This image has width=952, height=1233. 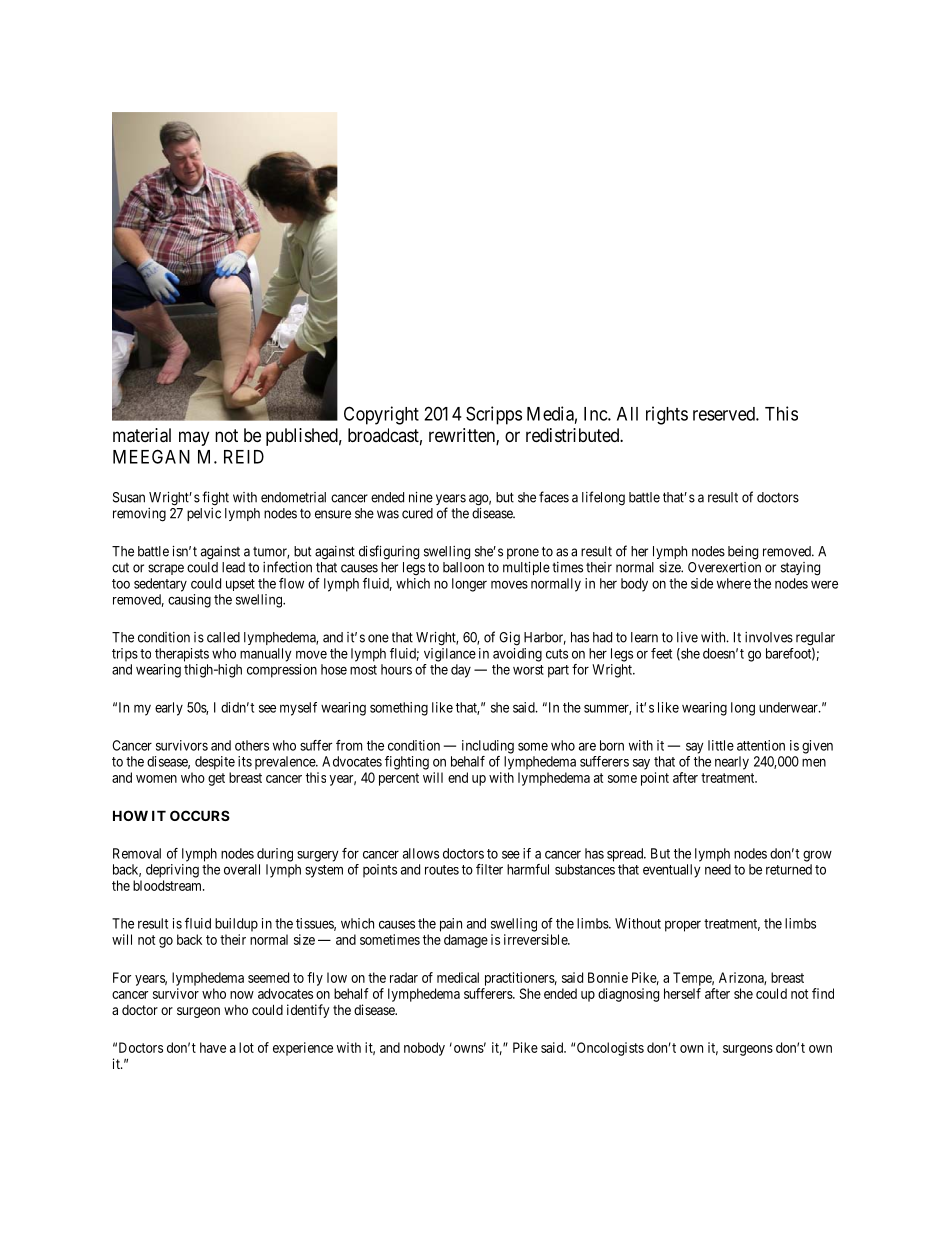 I want to click on multiple, so click(x=526, y=568).
